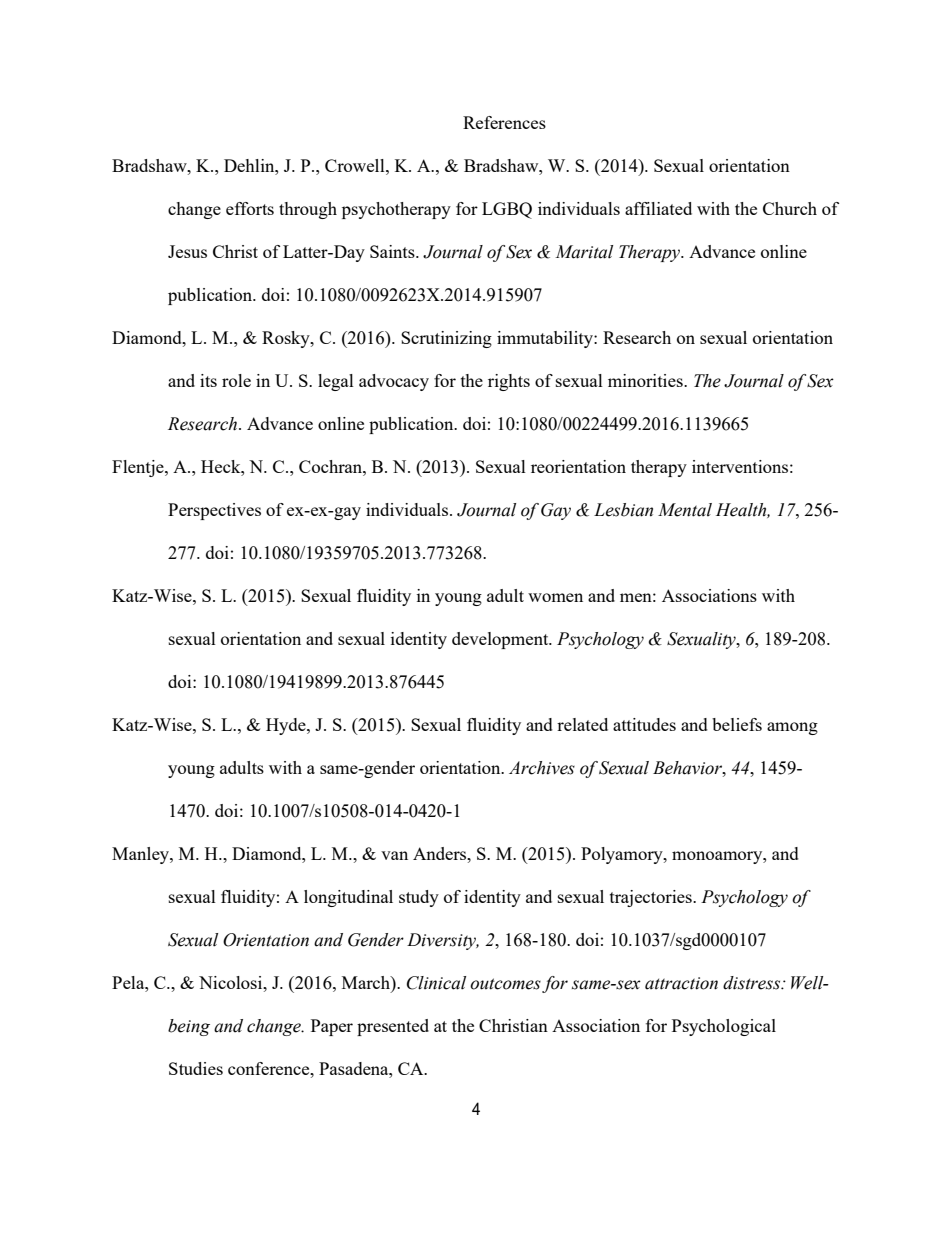 The image size is (952, 1233). I want to click on women, so click(555, 597).
